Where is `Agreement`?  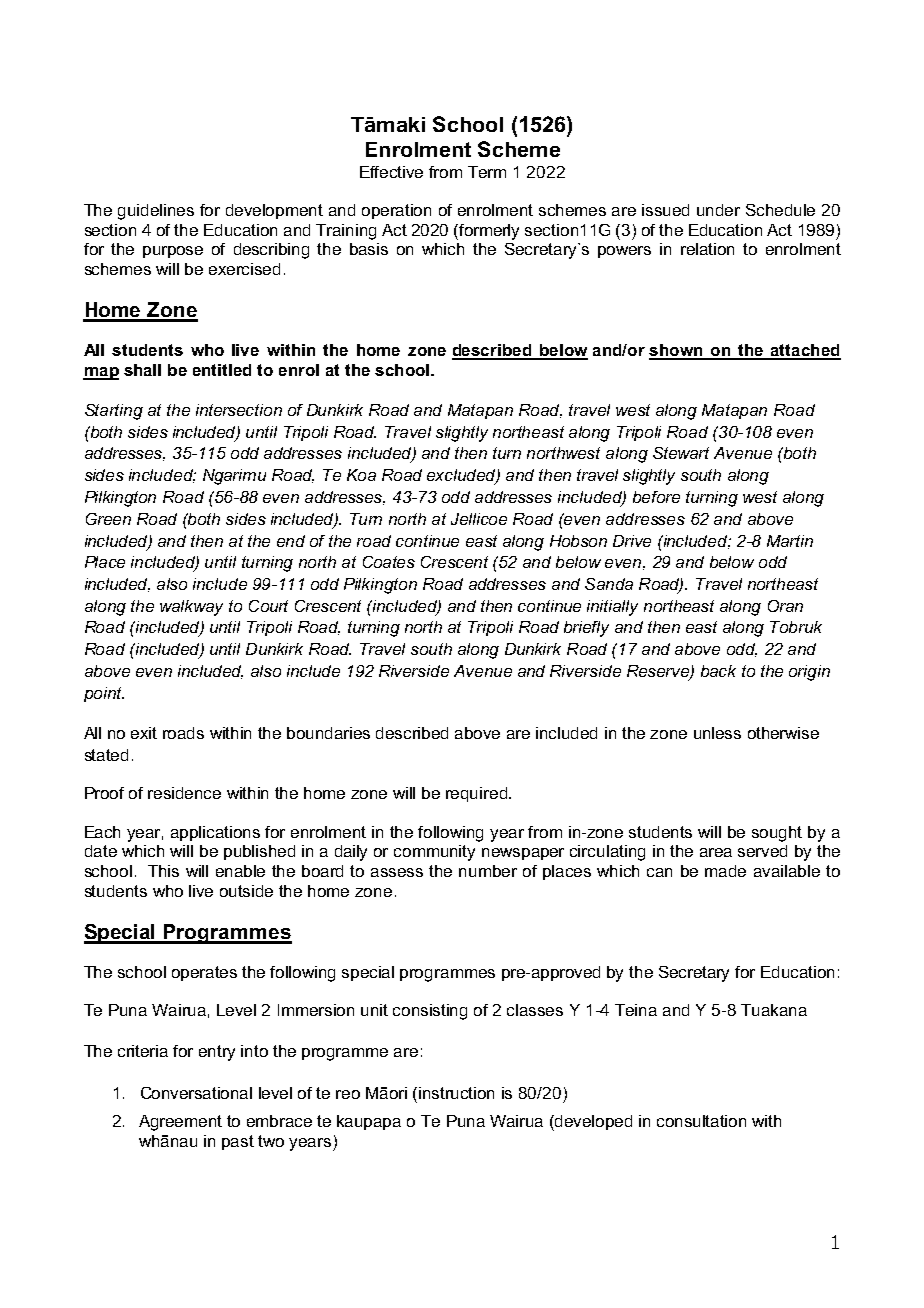 Agreement is located at coordinates (180, 1123).
